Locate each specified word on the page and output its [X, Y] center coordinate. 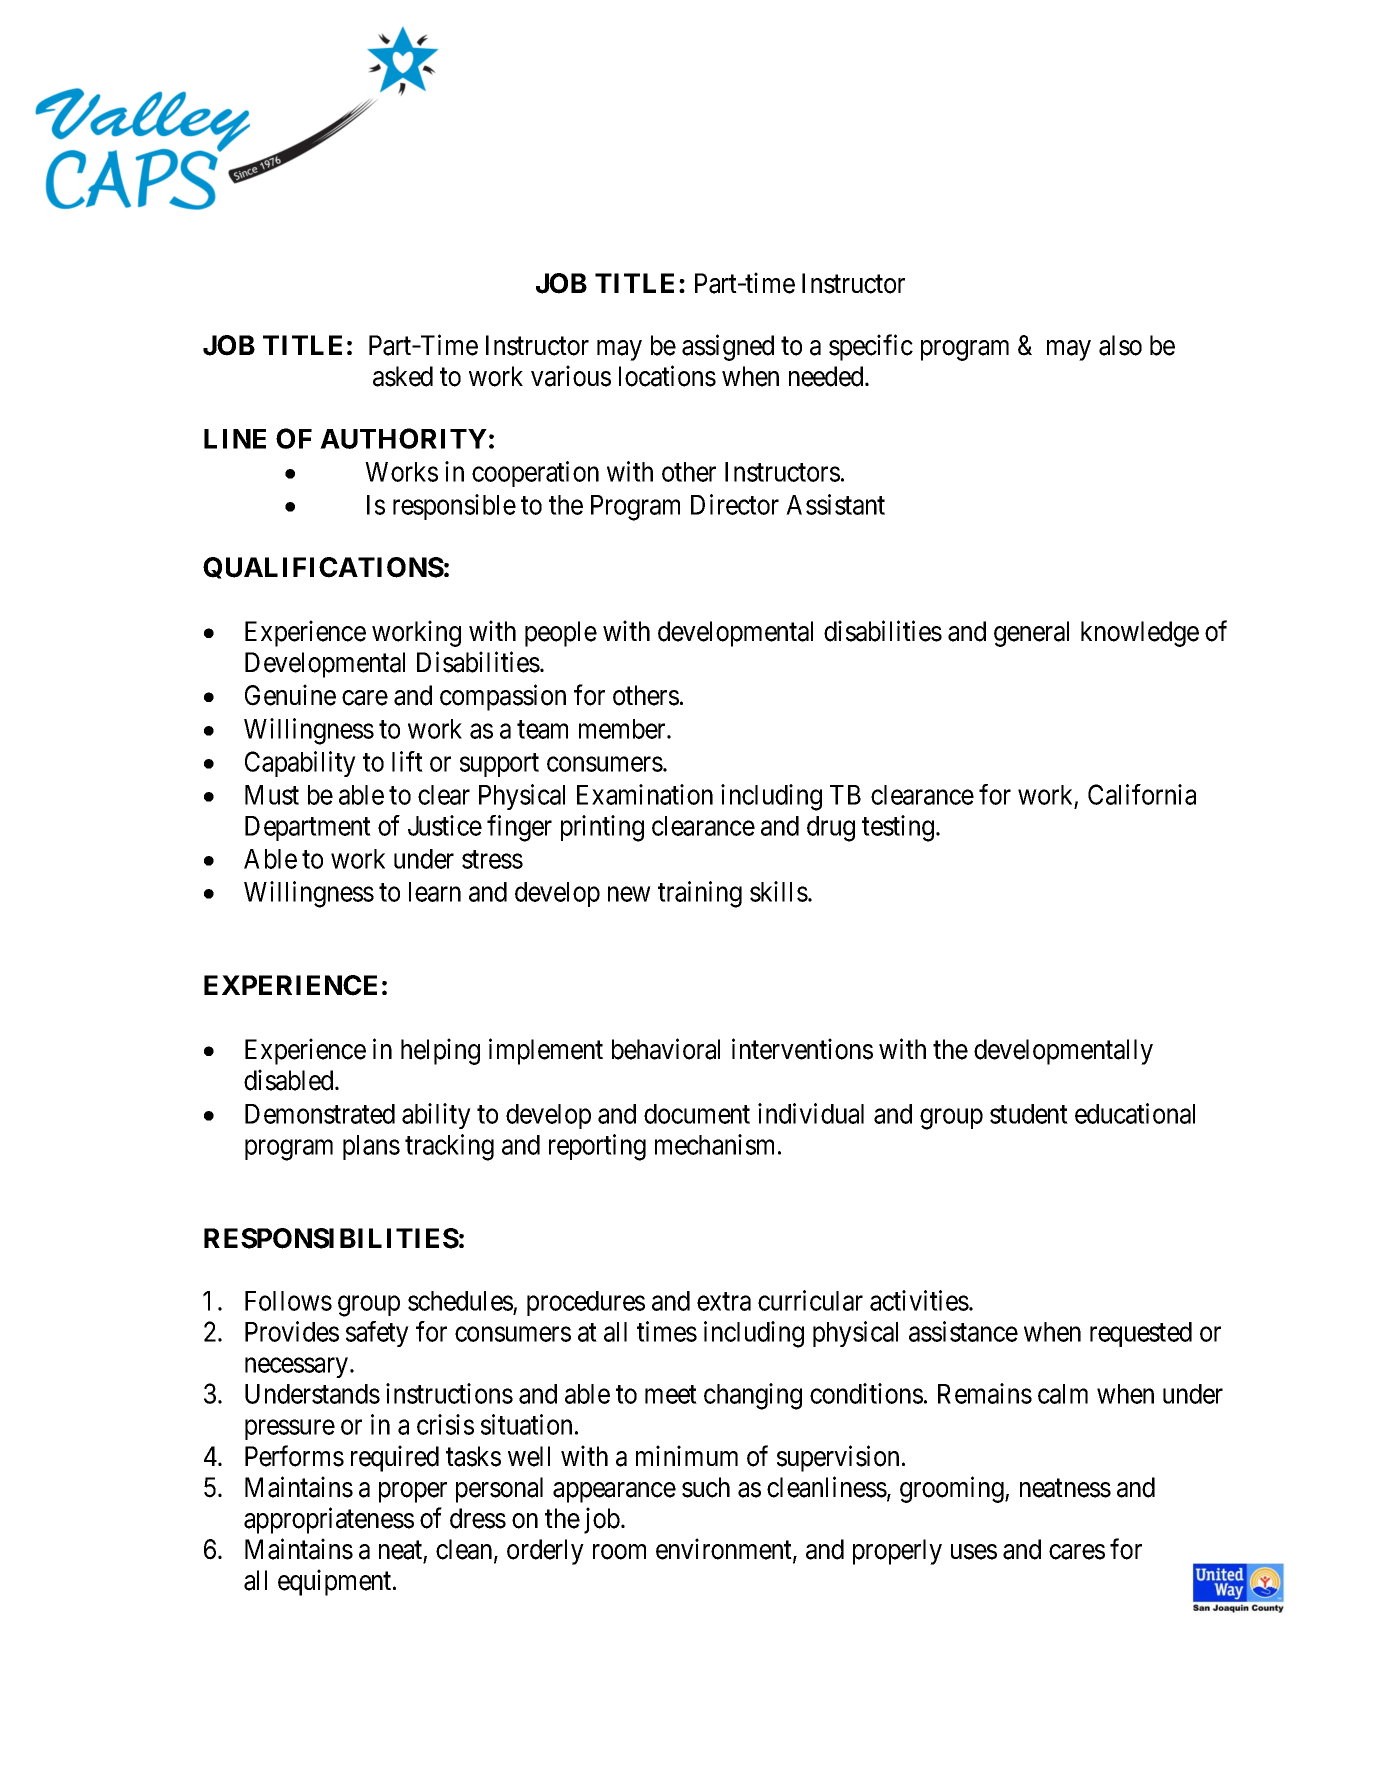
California [1142, 794]
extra [724, 1301]
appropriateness [329, 1520]
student [1029, 1114]
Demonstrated [320, 1114]
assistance [963, 1331]
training [700, 894]
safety [377, 1334]
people [561, 634]
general [1031, 634]
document [697, 1114]
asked [403, 376]
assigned [728, 347]
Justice [445, 825]
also [1120, 345]
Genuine [290, 695]
